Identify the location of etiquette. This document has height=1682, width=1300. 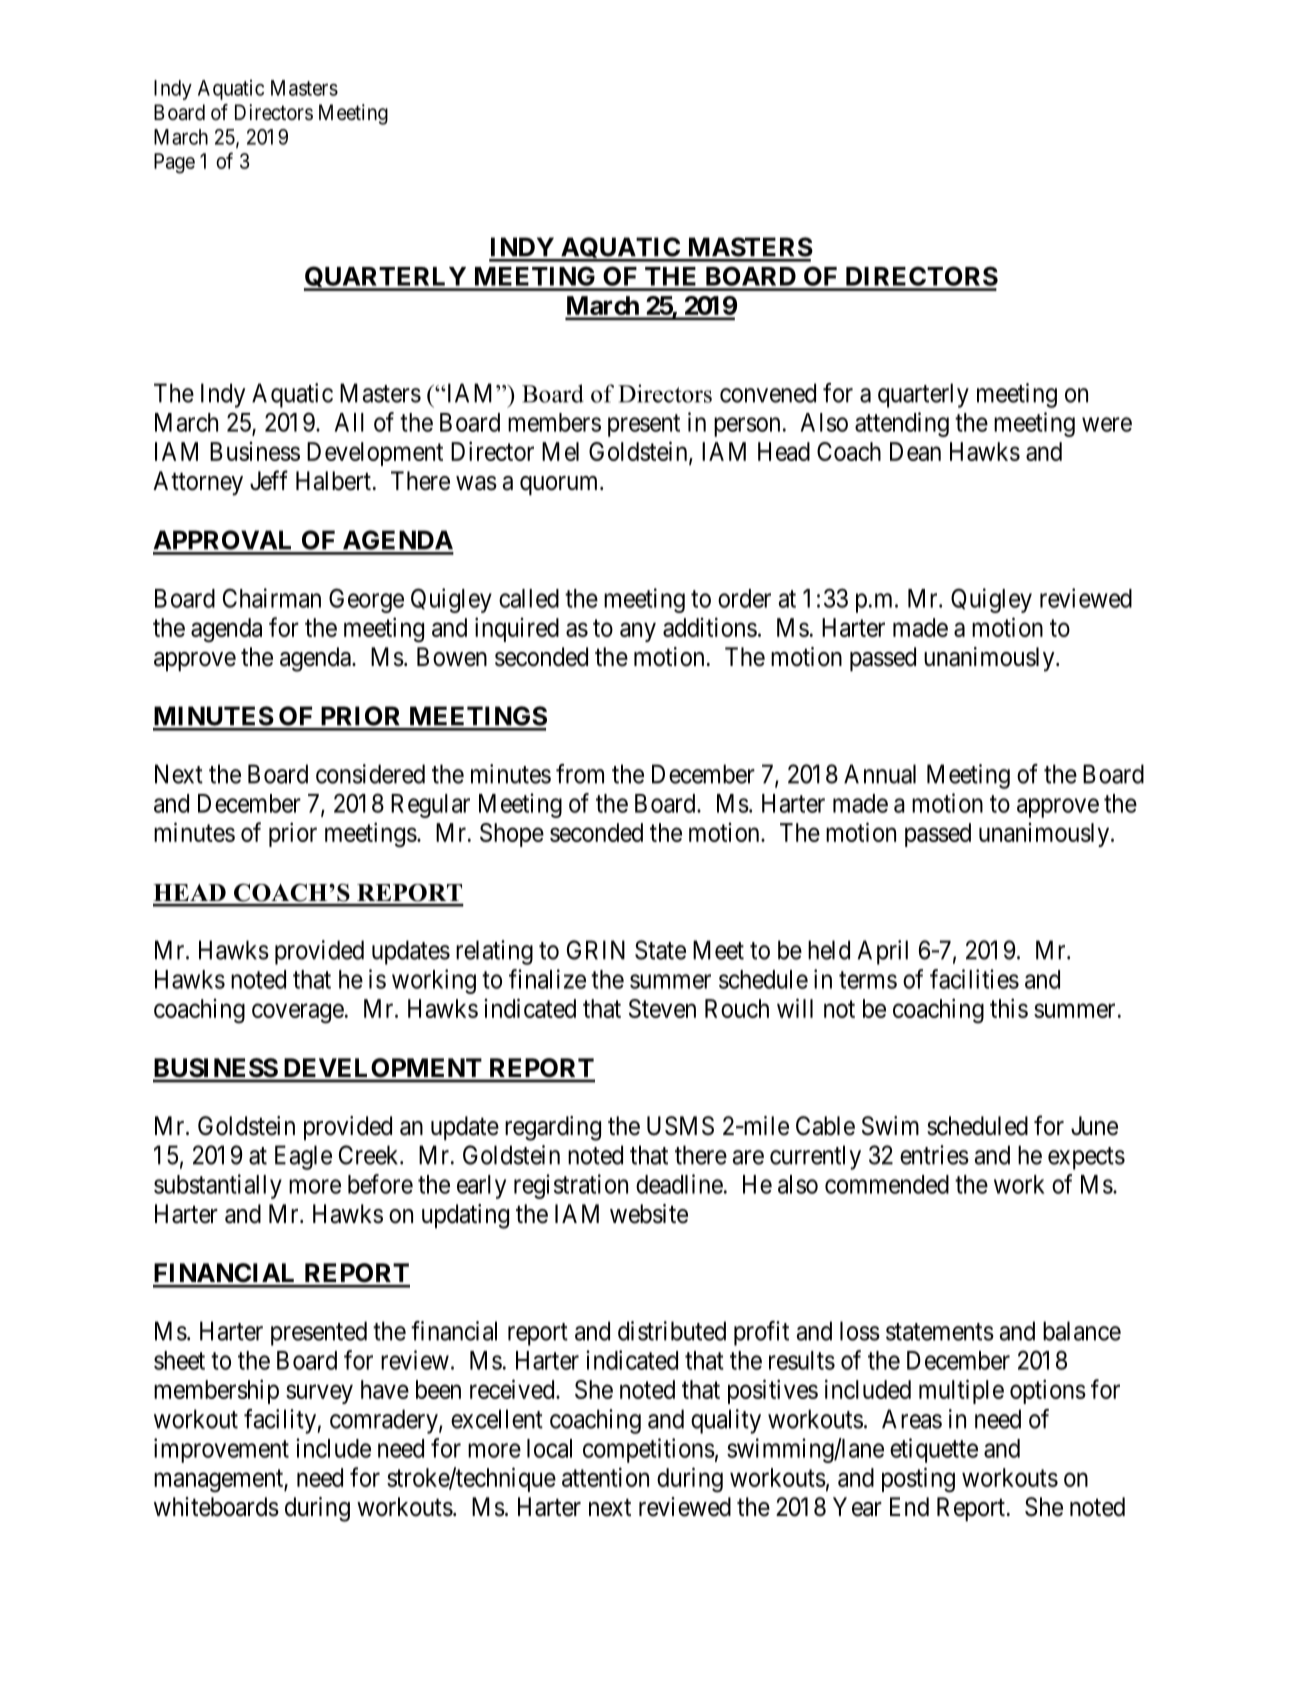
(934, 1450).
